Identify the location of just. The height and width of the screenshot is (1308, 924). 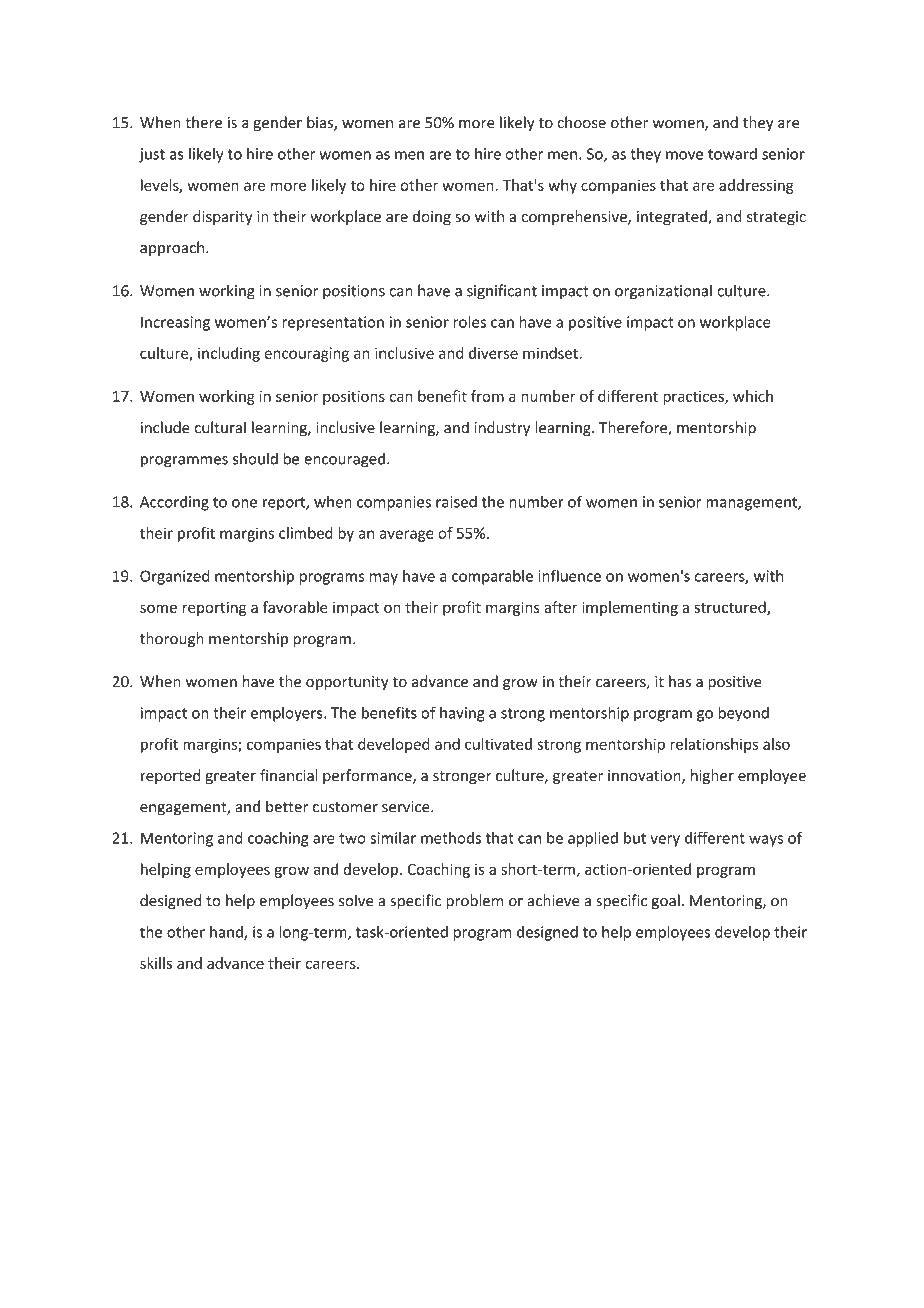
(152, 155).
